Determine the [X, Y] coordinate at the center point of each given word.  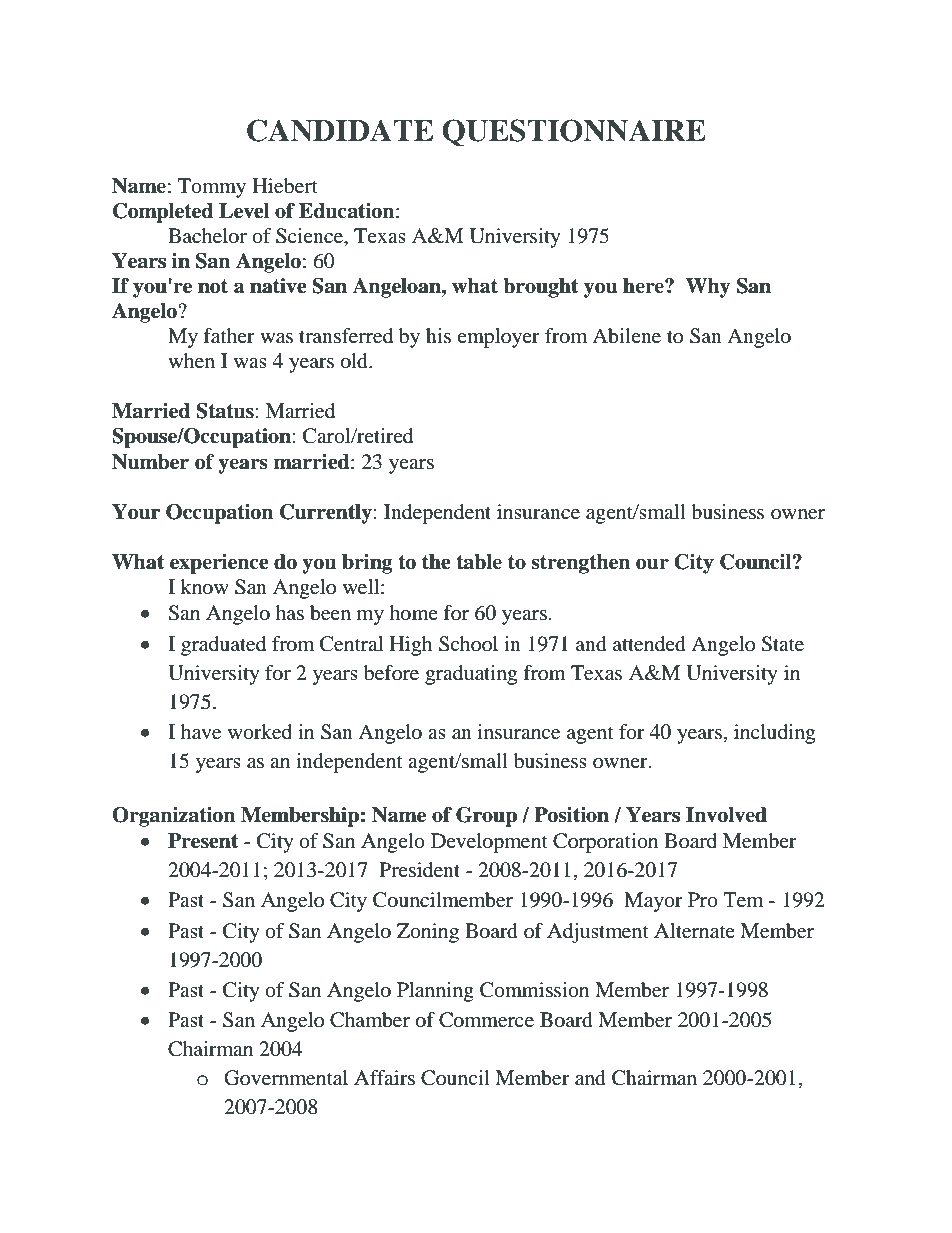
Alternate [694, 931]
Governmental [286, 1078]
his [438, 335]
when [191, 361]
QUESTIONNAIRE [574, 133]
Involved [726, 815]
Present [203, 841]
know [205, 587]
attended [649, 644]
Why [708, 288]
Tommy [212, 188]
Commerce [486, 1020]
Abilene [626, 336]
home [413, 613]
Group [486, 817]
